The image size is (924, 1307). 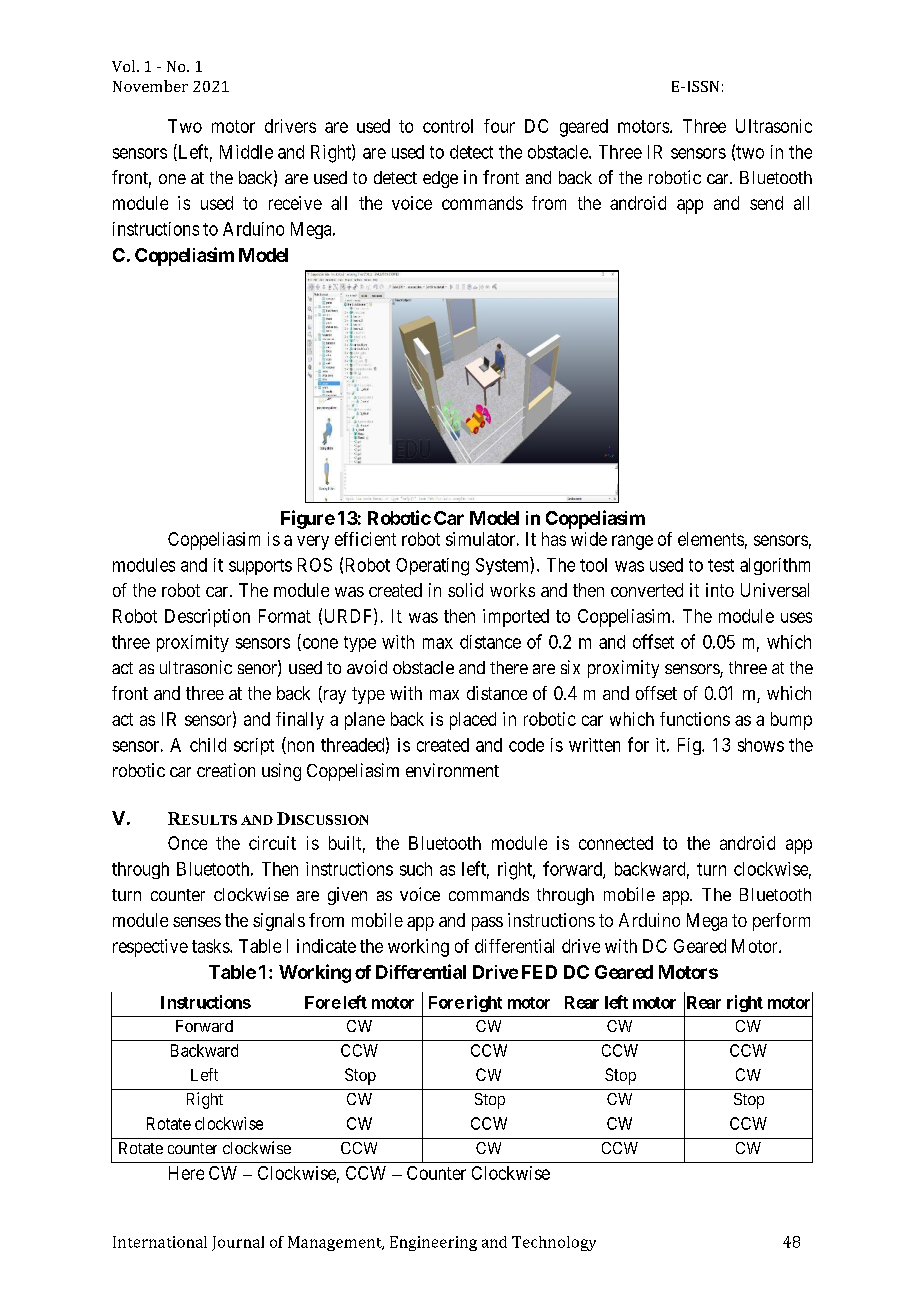 What do you see at coordinates (432, 567) in the screenshot?
I see `Operating` at bounding box center [432, 567].
